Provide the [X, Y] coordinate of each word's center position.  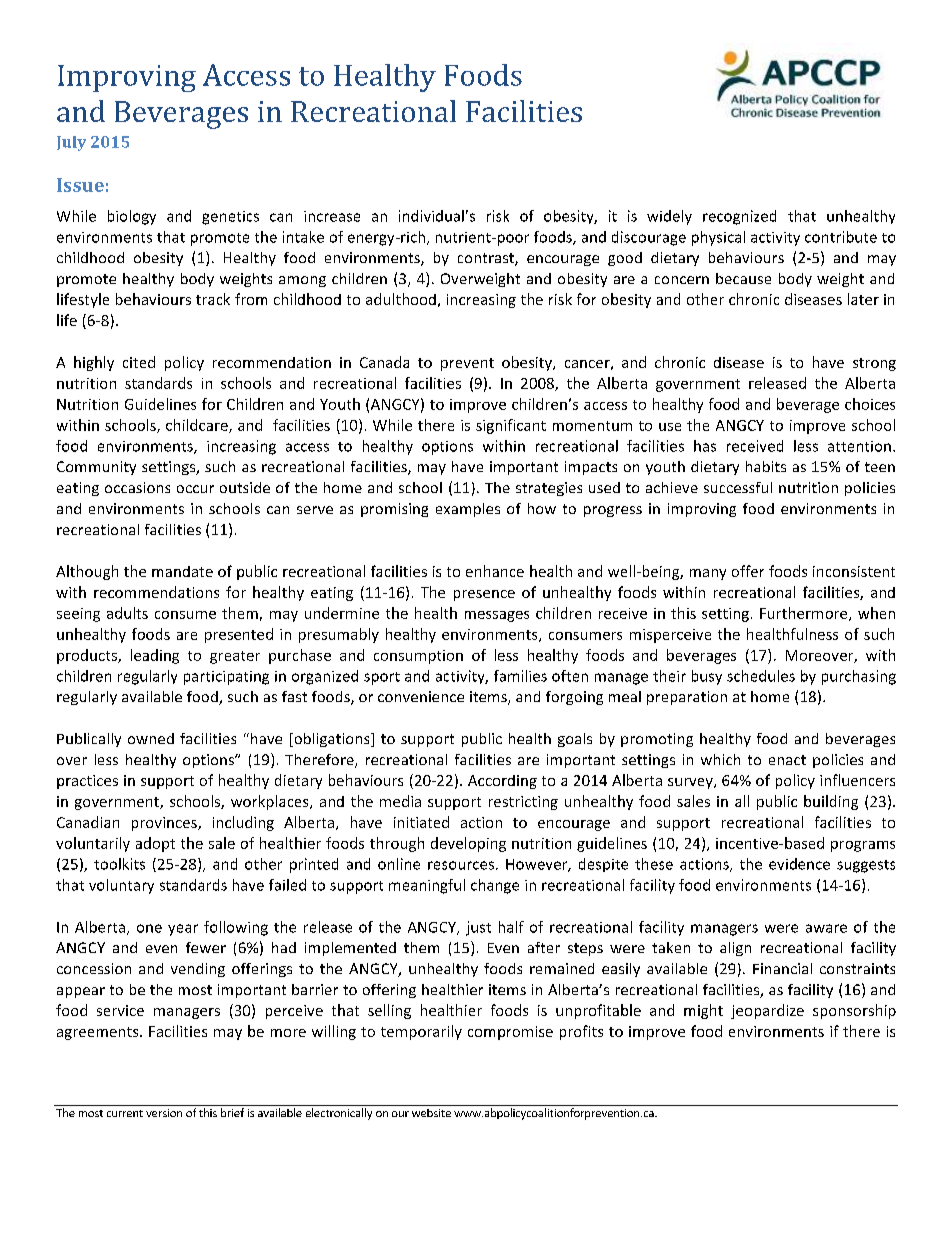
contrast [487, 259]
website [431, 1113]
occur [195, 489]
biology [132, 217]
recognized [739, 217]
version [164, 1113]
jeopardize [767, 1011]
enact [787, 760]
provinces [165, 824]
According [502, 782]
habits [766, 466]
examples [468, 510]
